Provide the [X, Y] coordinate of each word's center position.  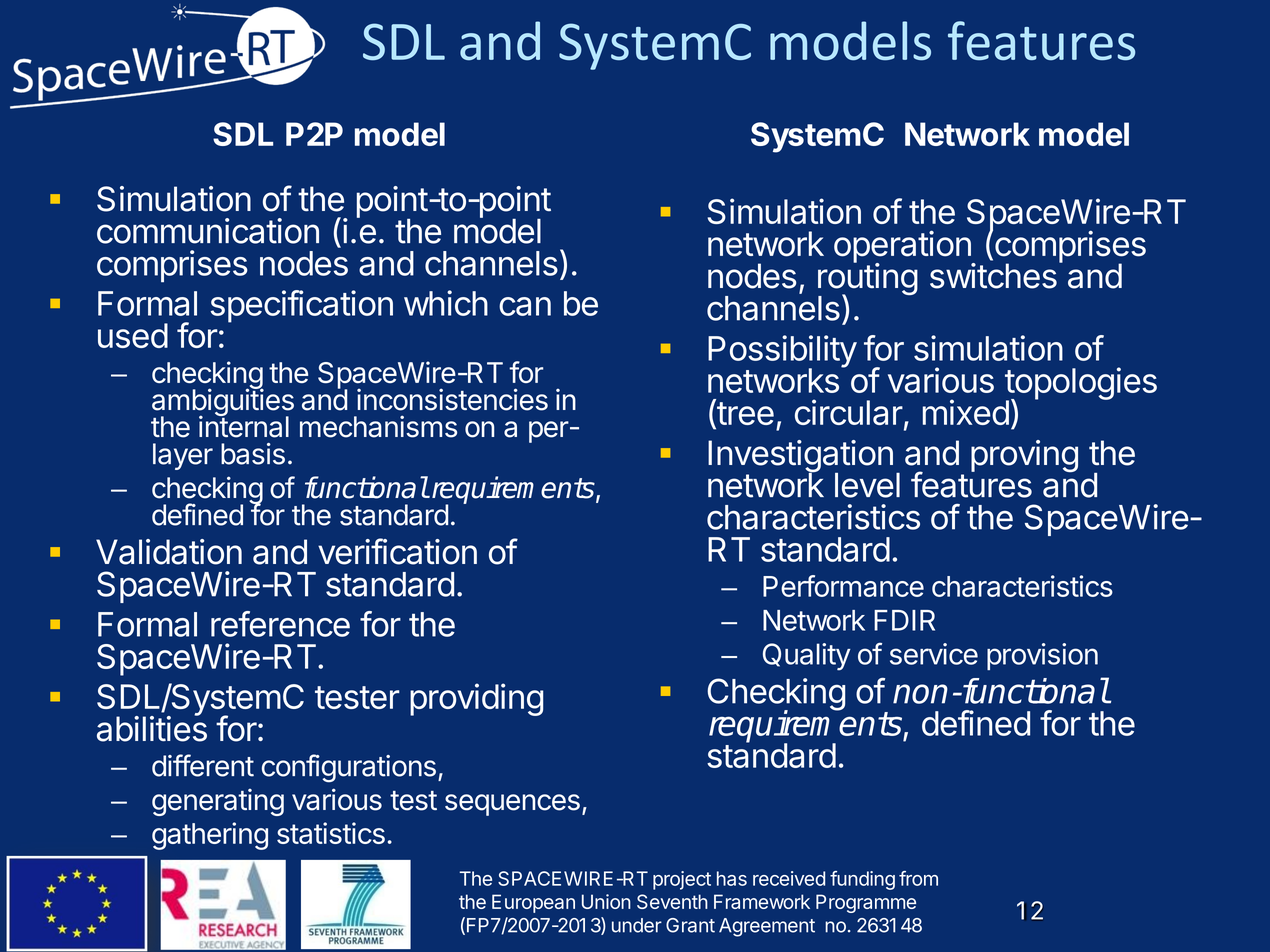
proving [1024, 456]
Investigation [800, 457]
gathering [210, 836]
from [918, 878]
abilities [152, 728]
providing [476, 699]
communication [208, 231]
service [934, 654]
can [525, 306]
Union [606, 901]
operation [903, 247]
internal [244, 426]
